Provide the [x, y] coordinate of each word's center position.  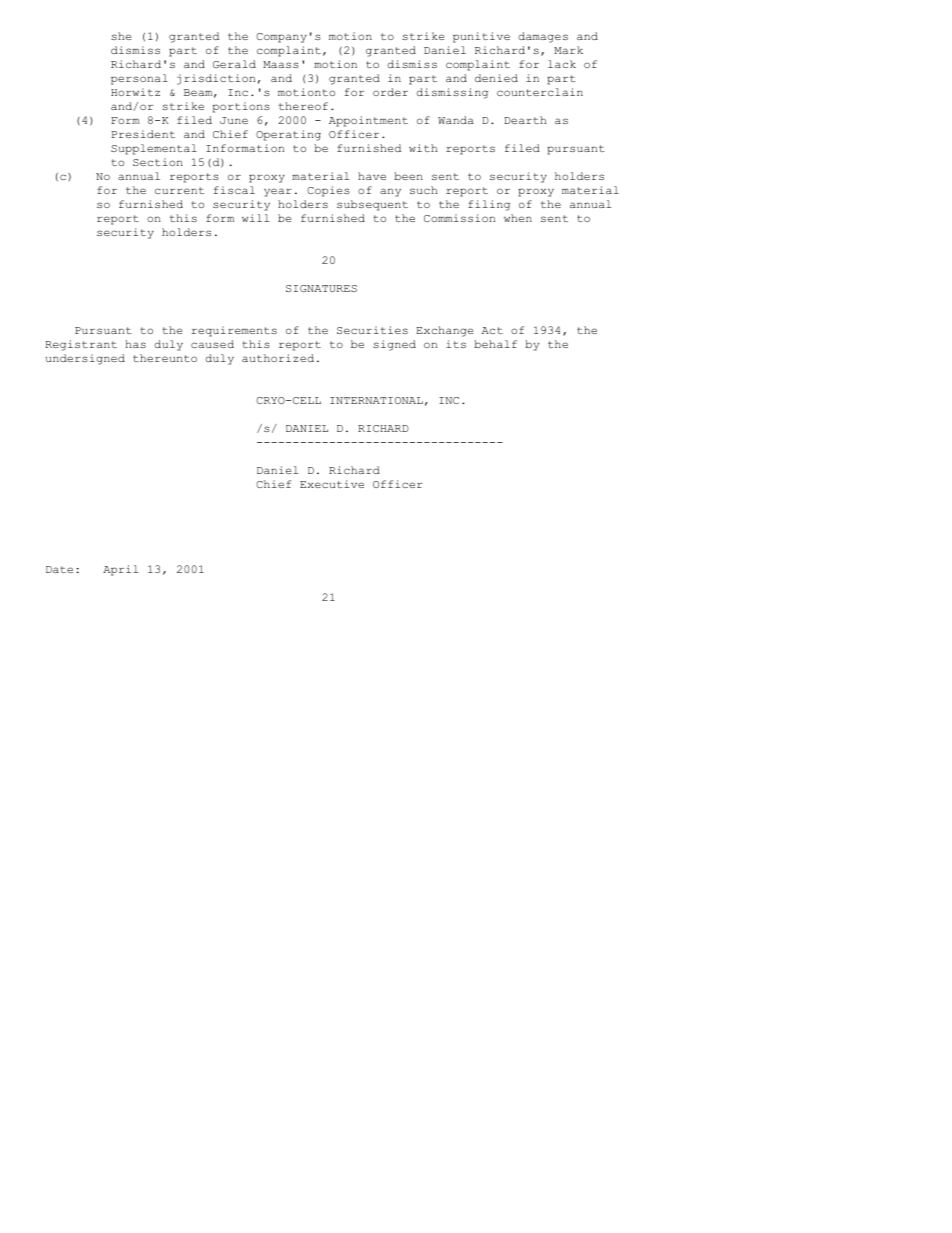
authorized [278, 358]
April [120, 570]
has [135, 344]
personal [139, 79]
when [518, 218]
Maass [281, 64]
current [179, 190]
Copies [328, 191]
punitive [481, 37]
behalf [495, 344]
